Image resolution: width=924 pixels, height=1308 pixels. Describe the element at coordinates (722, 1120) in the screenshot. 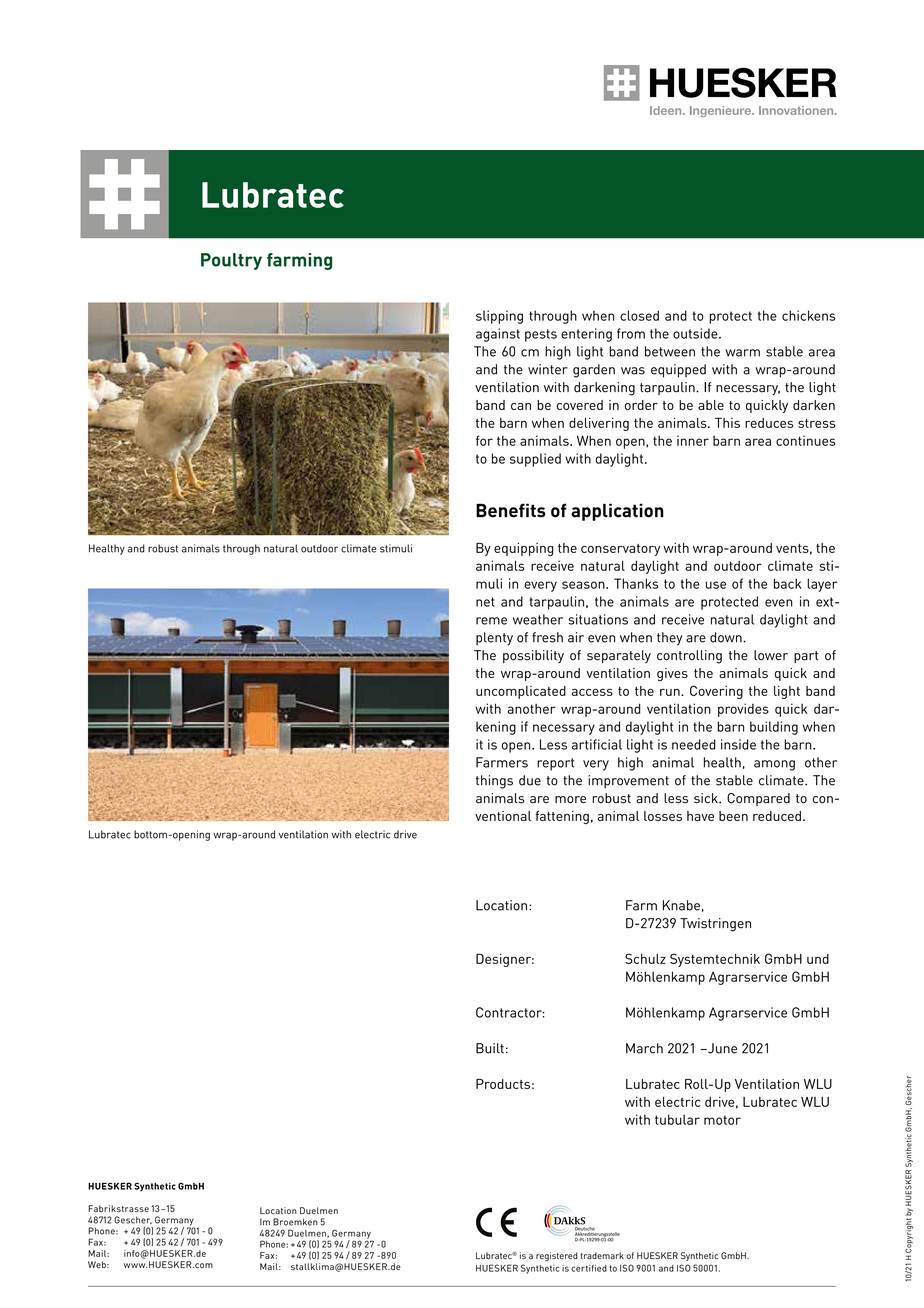

I see `motor` at that location.
